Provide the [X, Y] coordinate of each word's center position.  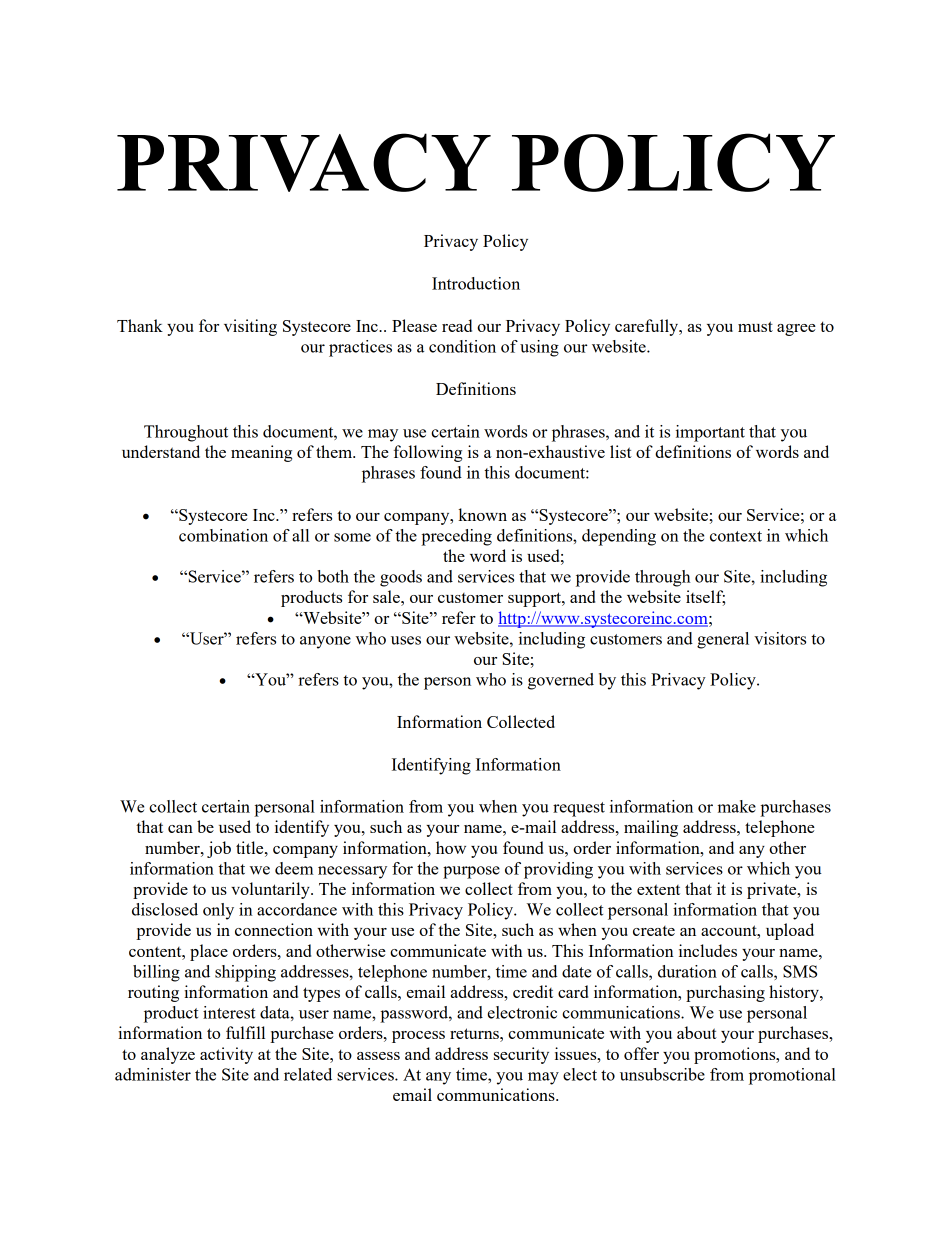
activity [226, 1055]
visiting [250, 327]
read [457, 325]
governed [561, 681]
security [521, 1055]
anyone [325, 642]
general [723, 640]
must [755, 326]
